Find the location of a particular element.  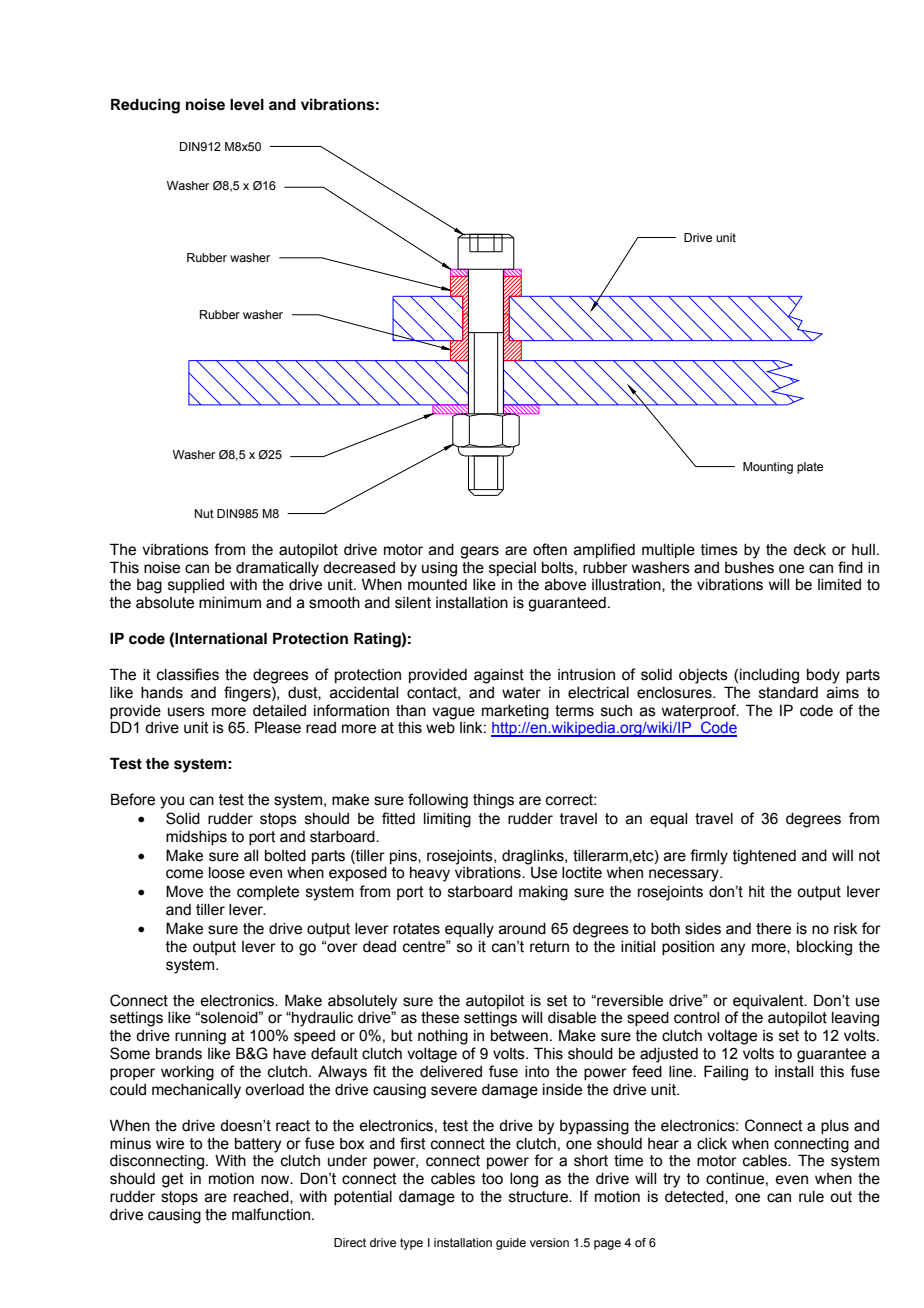

plate is located at coordinates (810, 468).
